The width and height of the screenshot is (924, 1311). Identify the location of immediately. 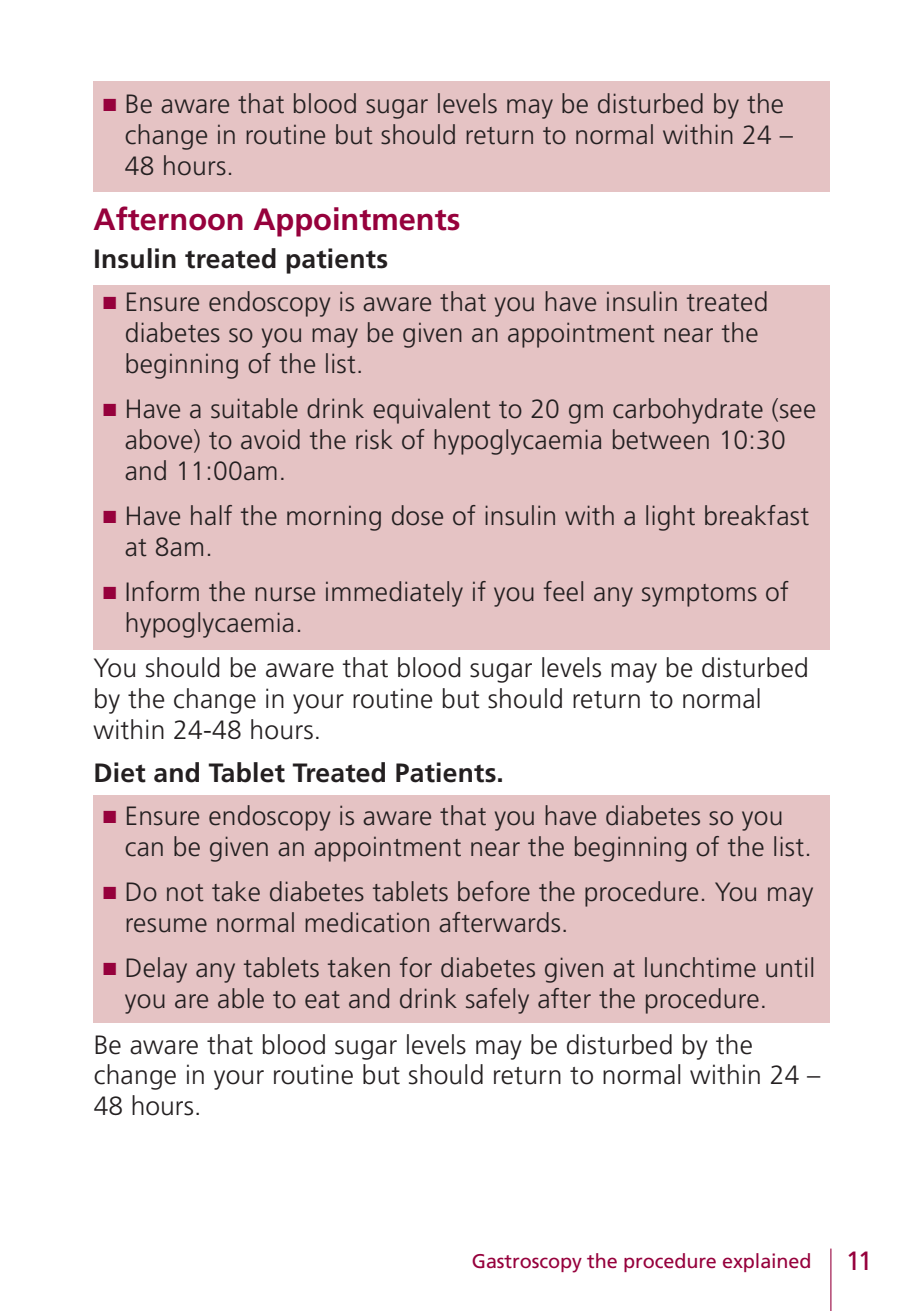
(394, 594).
